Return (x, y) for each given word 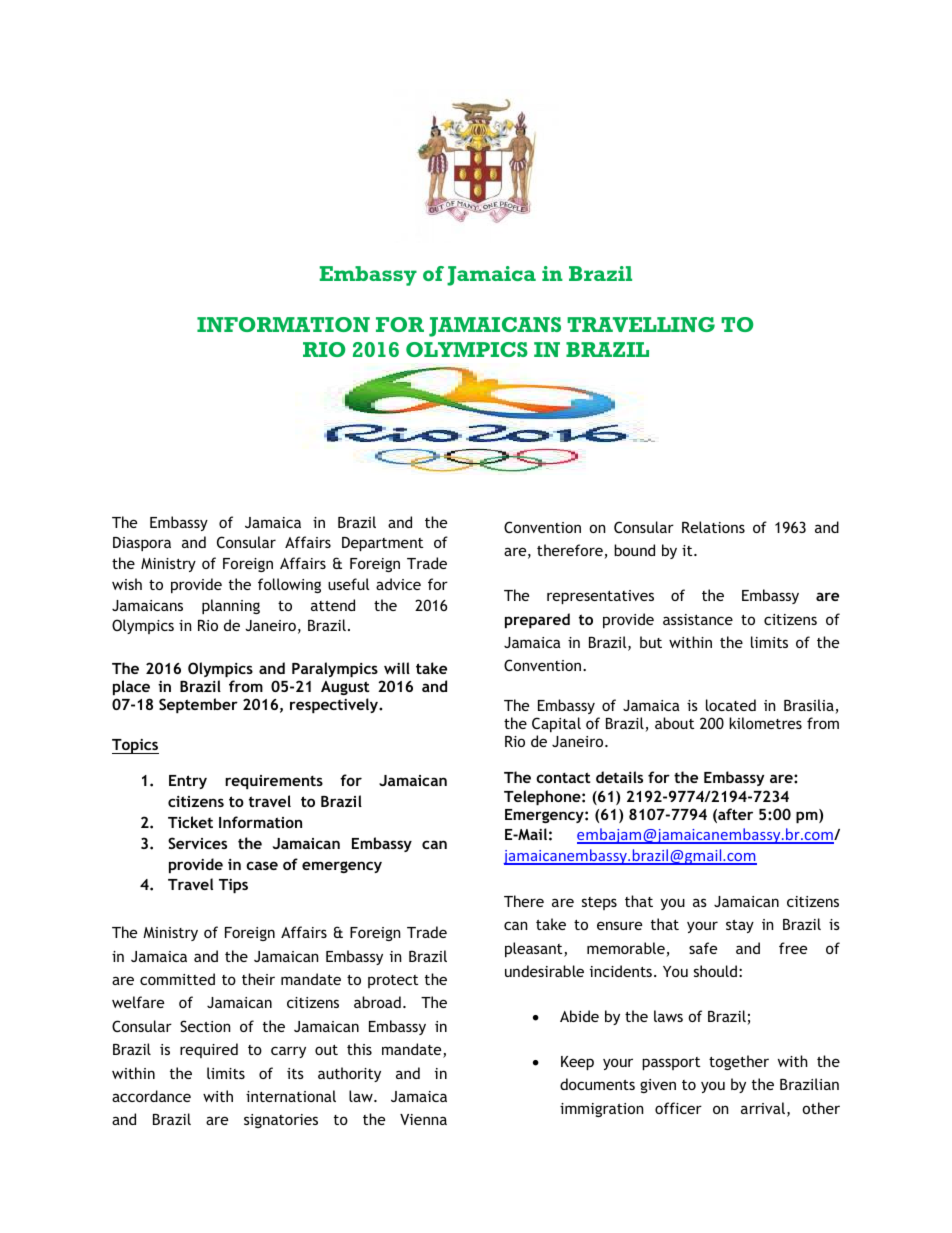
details (619, 777)
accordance (151, 1096)
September (198, 705)
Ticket (190, 822)
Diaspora (142, 544)
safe (703, 948)
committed (177, 979)
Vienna (423, 1119)
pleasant (535, 949)
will (397, 668)
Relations (713, 527)
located (731, 705)
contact (563, 777)
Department (382, 544)
